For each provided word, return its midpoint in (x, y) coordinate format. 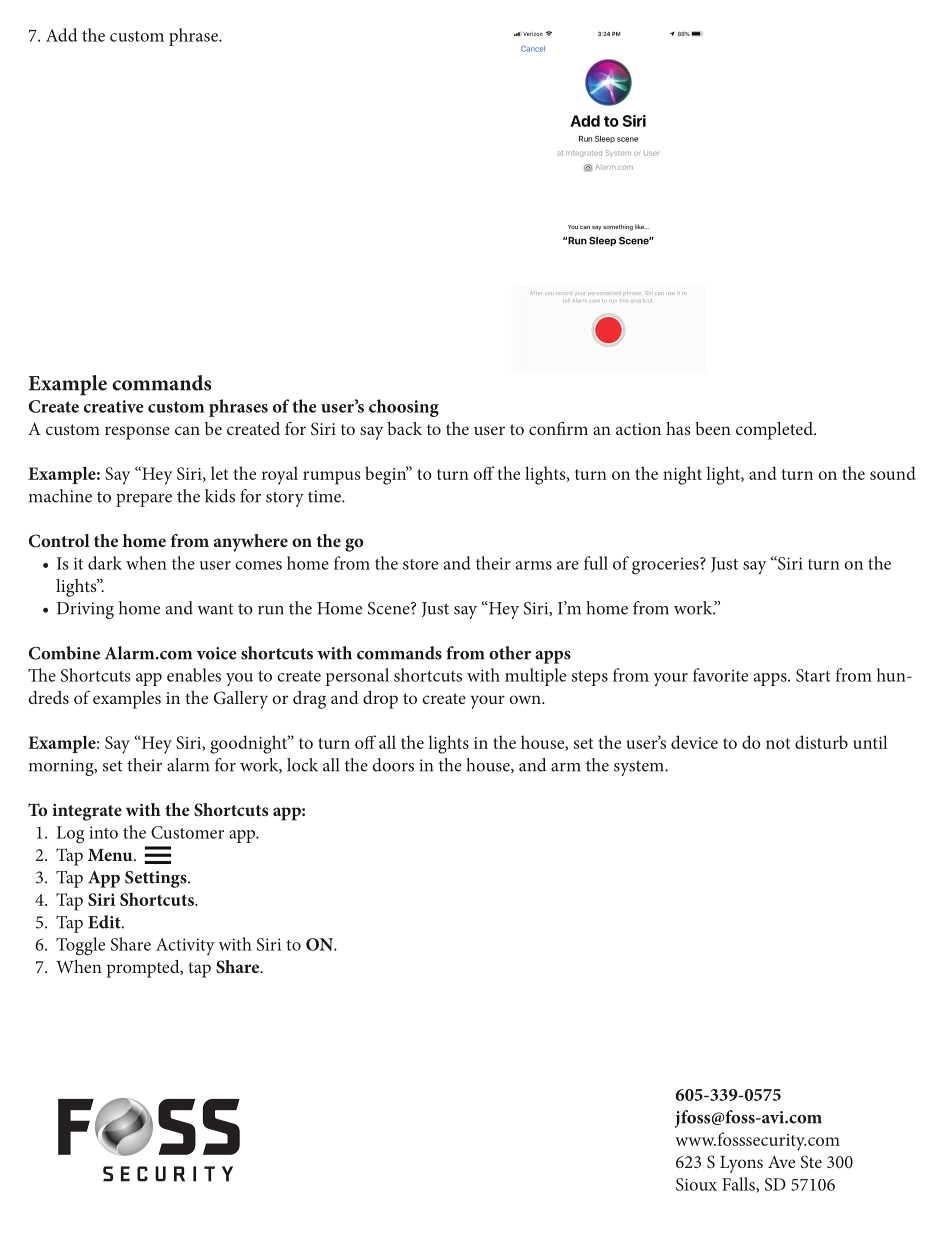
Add (61, 35)
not (778, 743)
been (713, 428)
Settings (157, 879)
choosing (404, 408)
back (404, 428)
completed (775, 431)
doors (393, 765)
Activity (185, 946)
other (510, 653)
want (215, 609)
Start (813, 675)
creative (114, 406)
